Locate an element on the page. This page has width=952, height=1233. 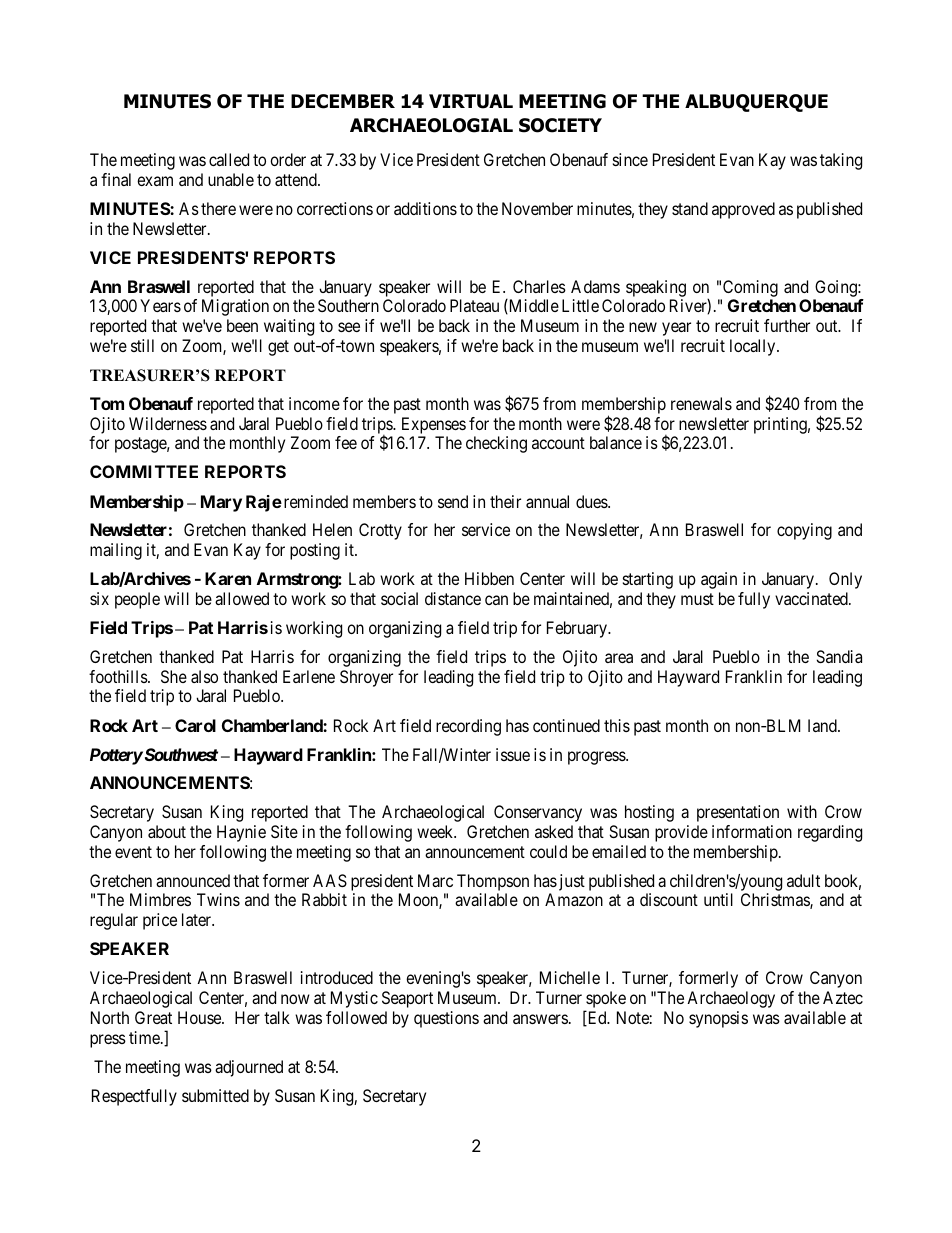
Migration is located at coordinates (235, 307).
